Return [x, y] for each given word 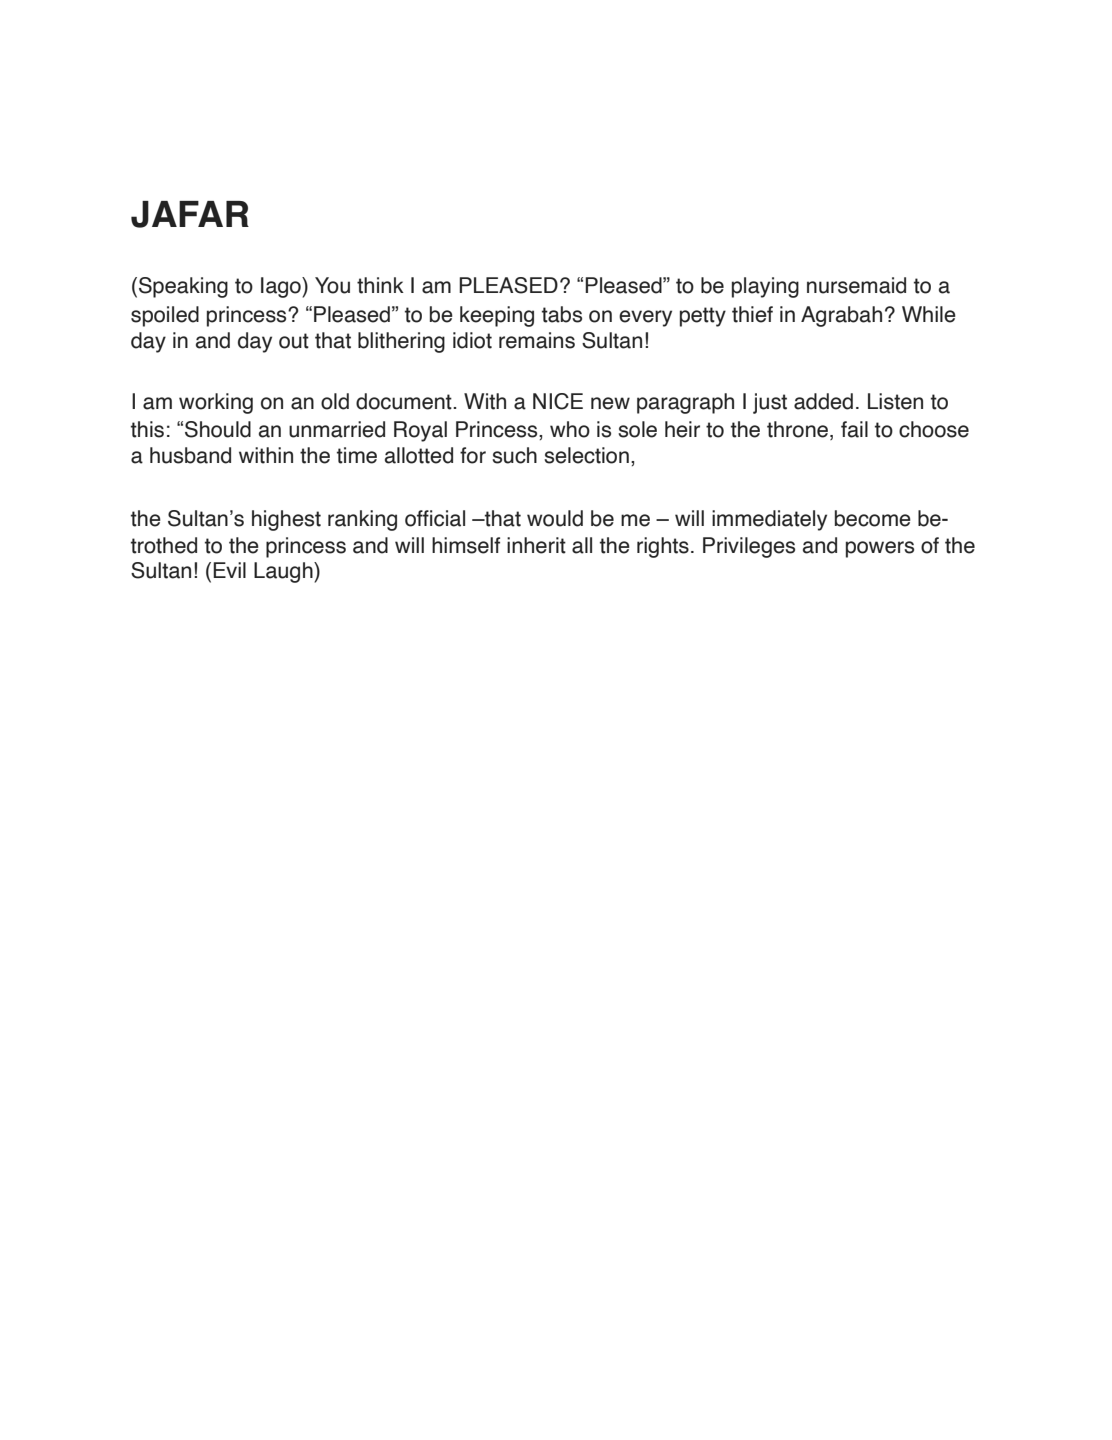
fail [854, 429]
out [294, 341]
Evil [229, 570]
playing [765, 287]
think [380, 285]
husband [190, 455]
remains [537, 340]
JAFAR [190, 214]
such [514, 455]
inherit [536, 545]
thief [752, 314]
